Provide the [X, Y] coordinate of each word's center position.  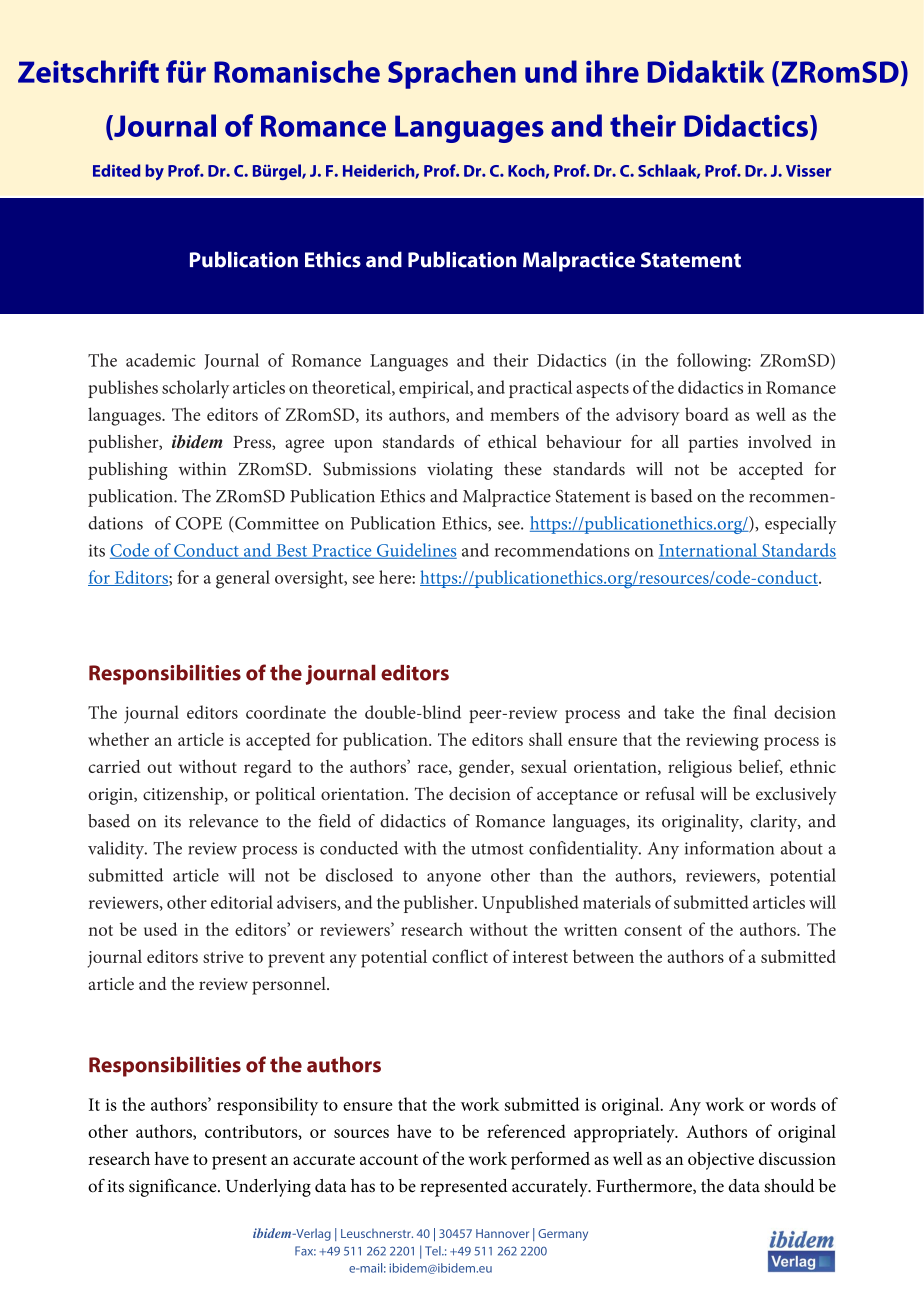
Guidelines [416, 551]
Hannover [502, 1233]
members [524, 414]
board [707, 414]
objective [721, 1160]
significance [174, 1187]
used [160, 929]
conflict [460, 956]
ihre [612, 71]
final [749, 712]
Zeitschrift [88, 71]
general [243, 579]
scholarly [195, 389]
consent [653, 930]
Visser [808, 170]
